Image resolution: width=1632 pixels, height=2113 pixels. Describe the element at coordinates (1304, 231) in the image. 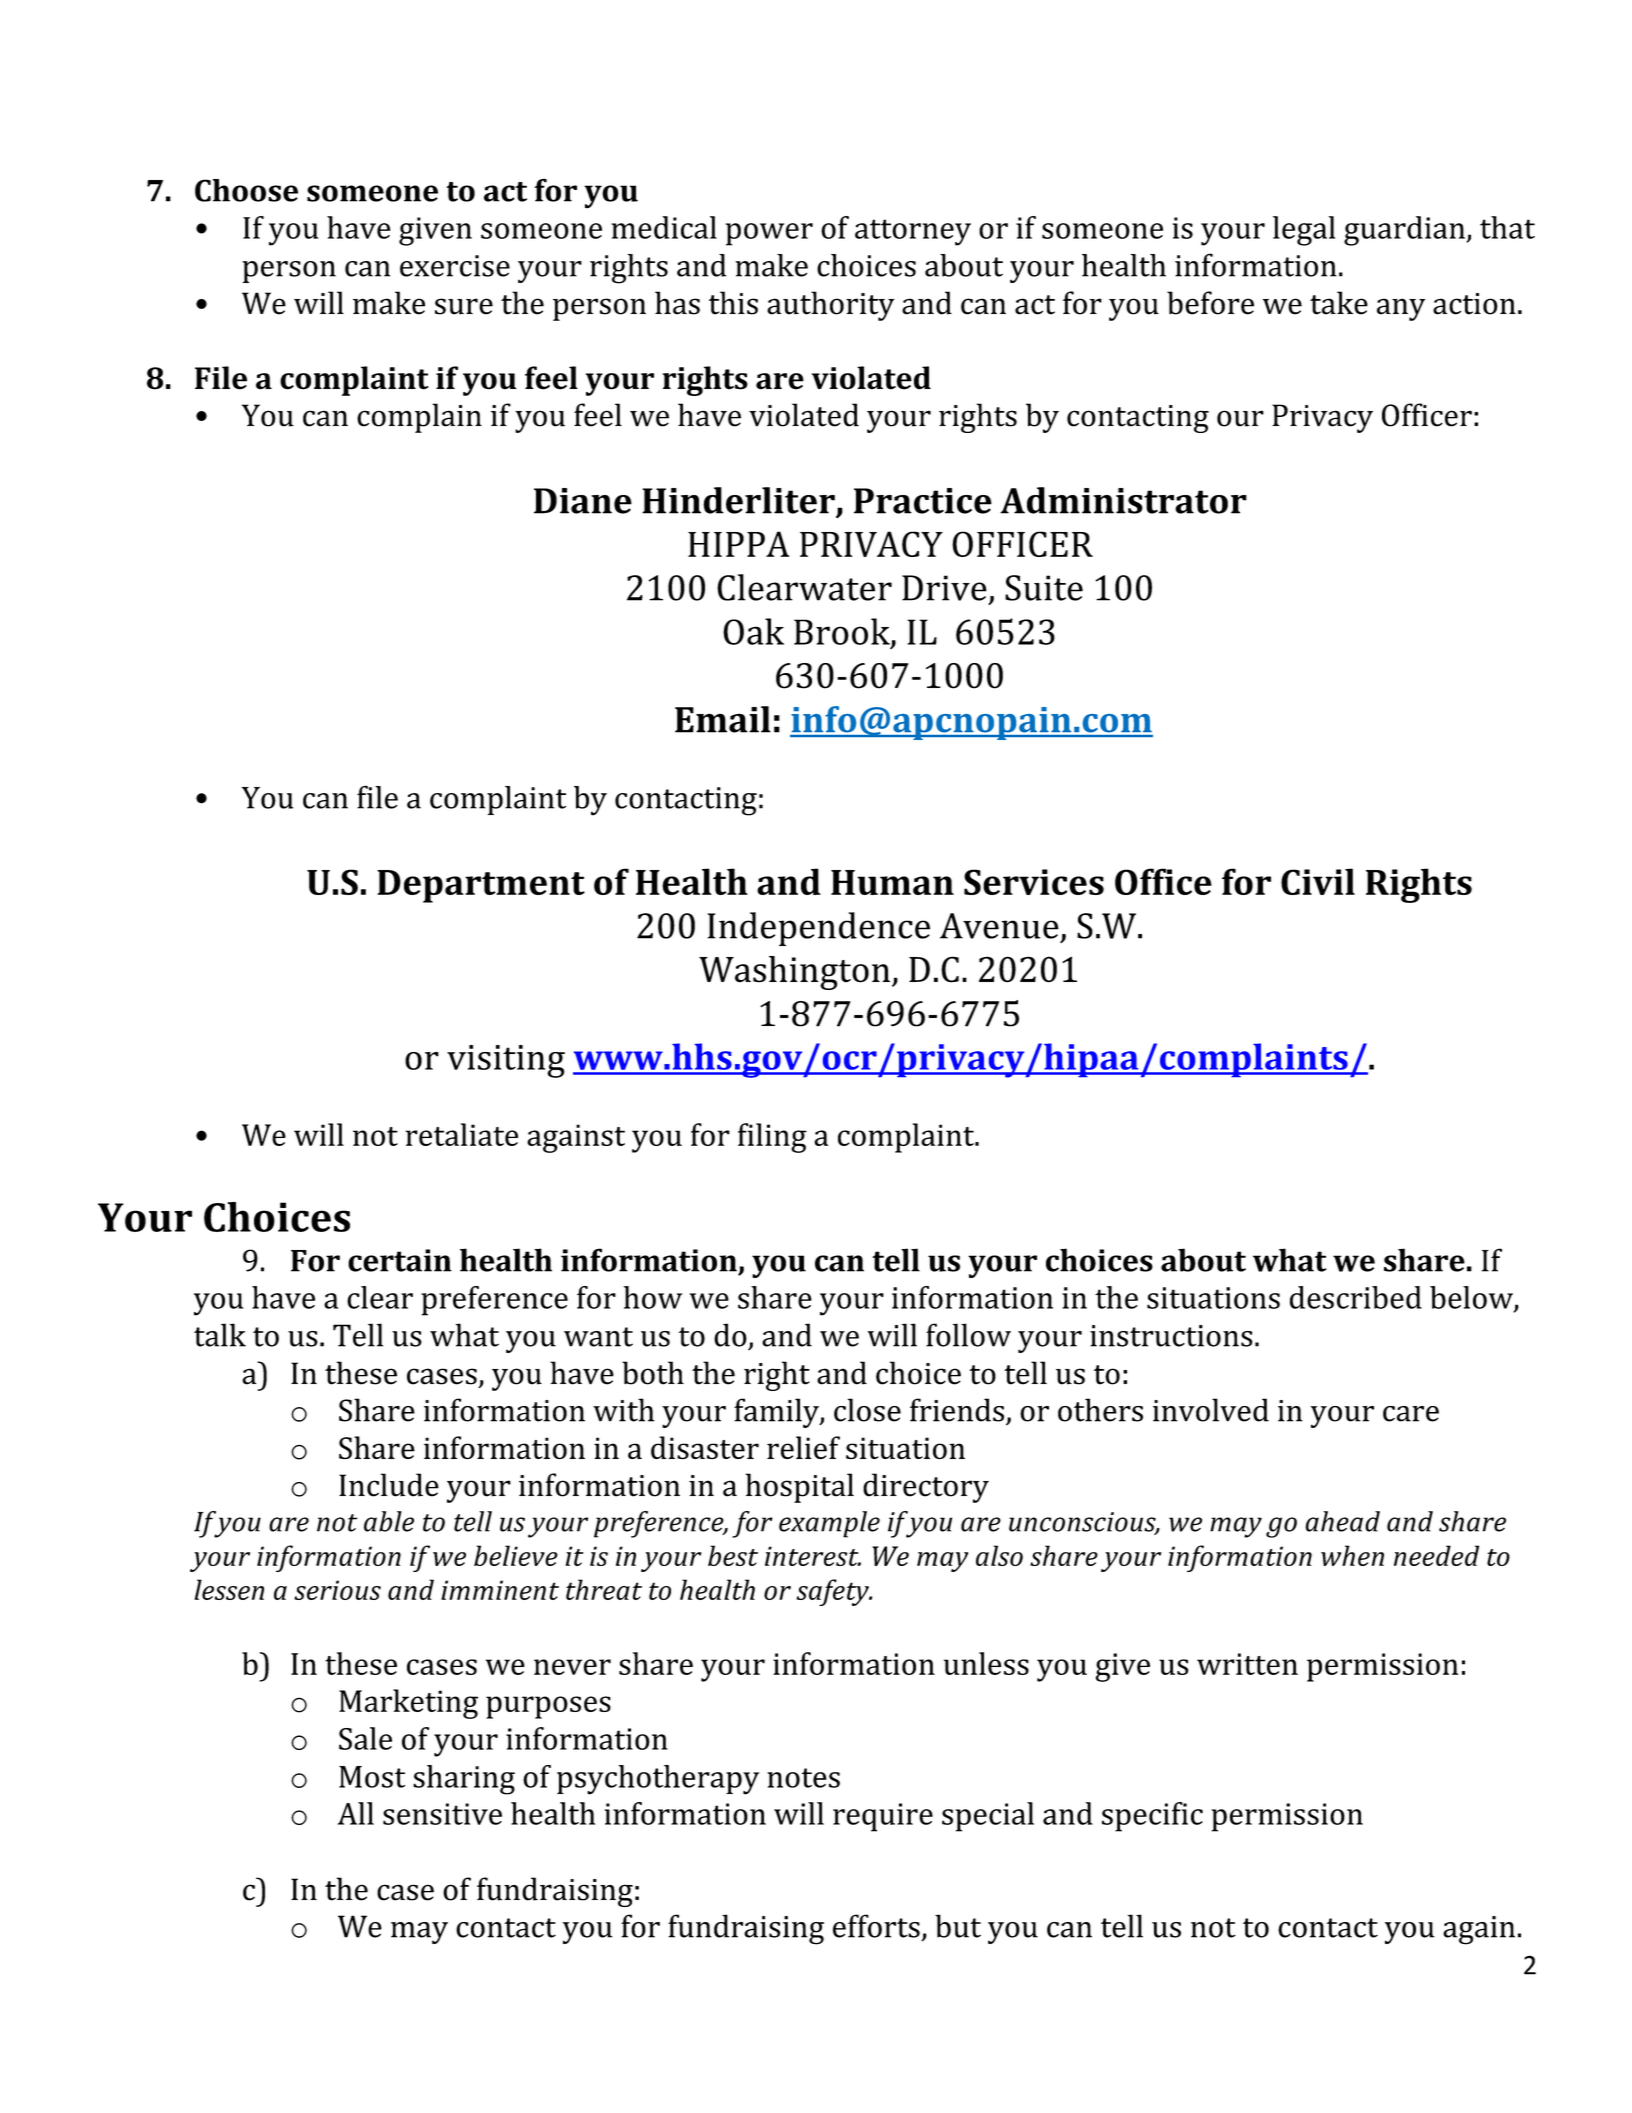

I see `legal` at that location.
